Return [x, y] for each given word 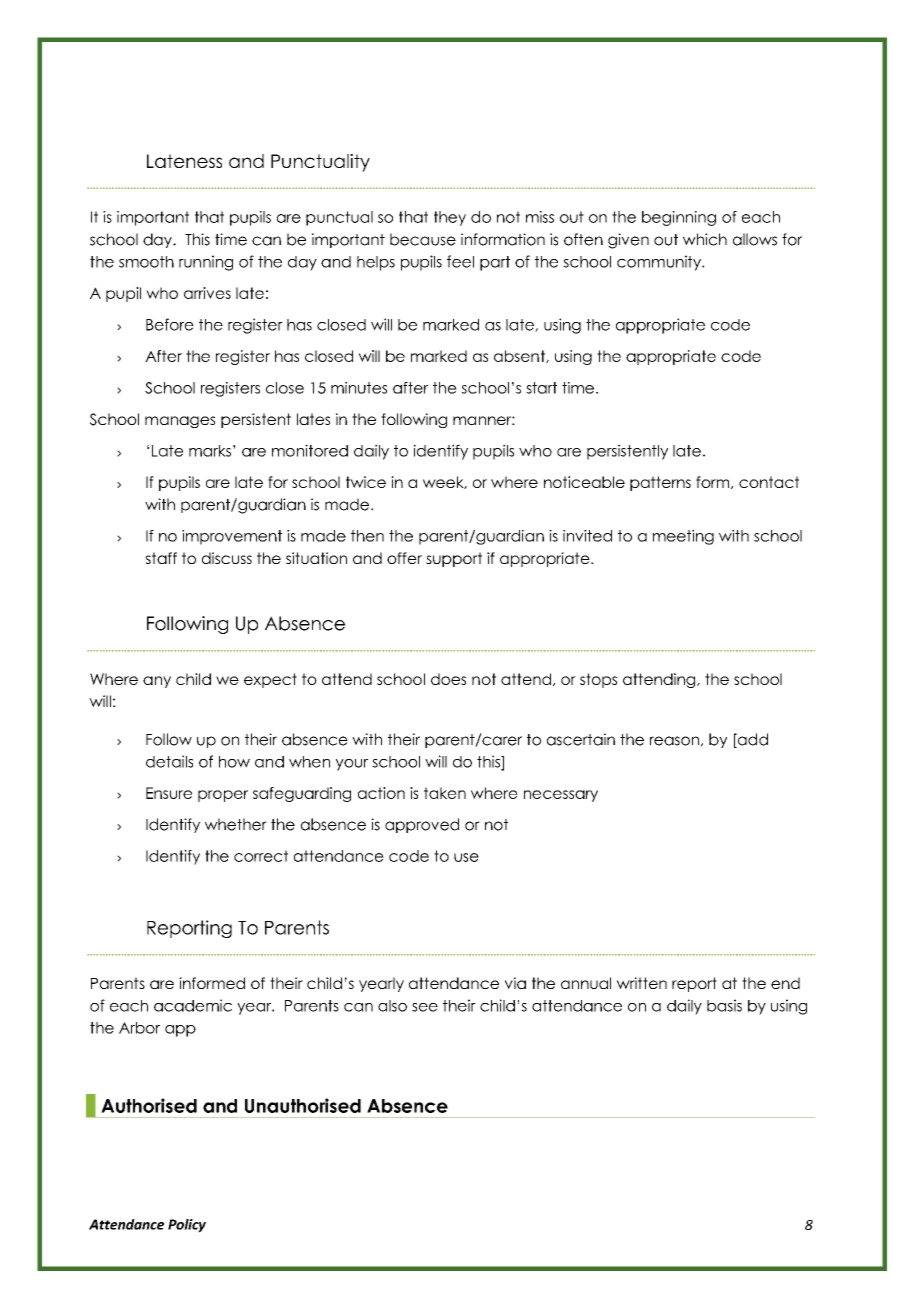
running [206, 263]
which [705, 239]
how [234, 762]
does [448, 679]
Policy [187, 1226]
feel [460, 261]
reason [674, 741]
